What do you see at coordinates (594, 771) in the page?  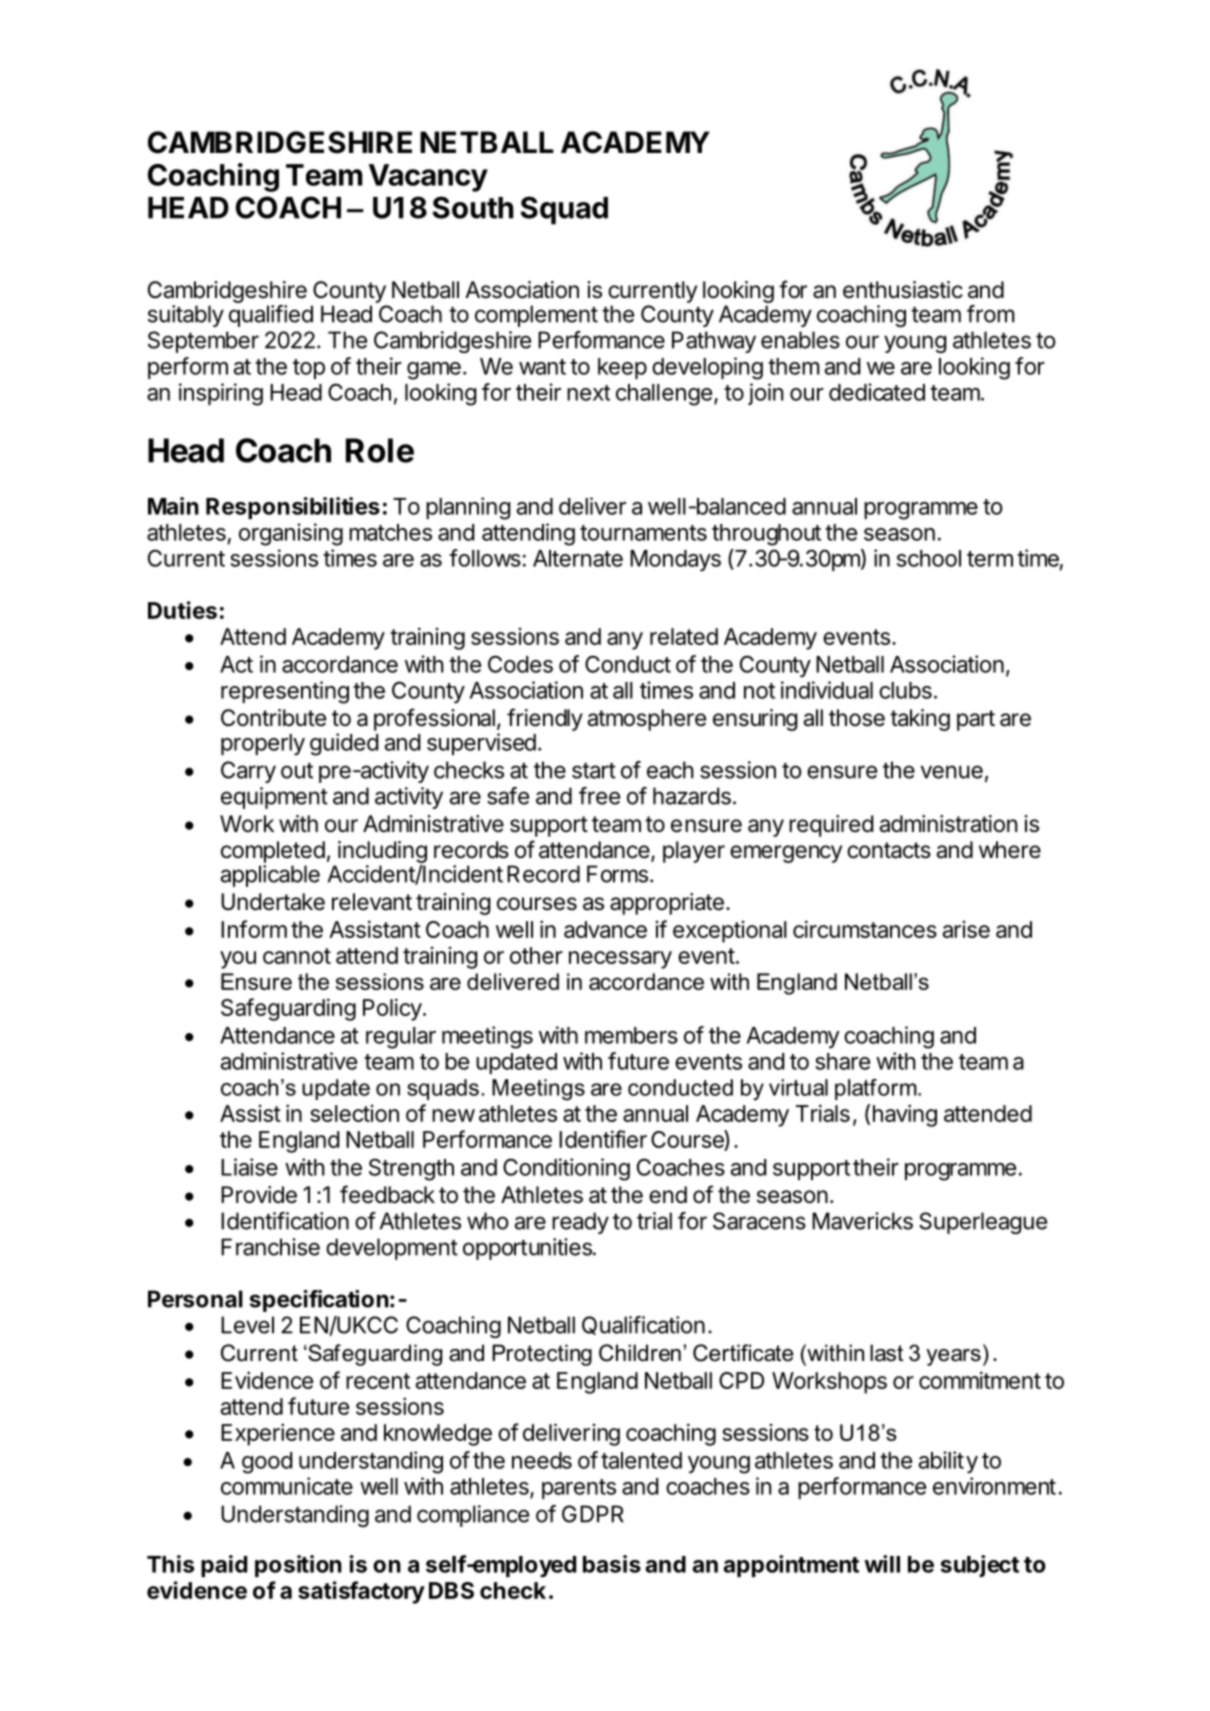 I see `start` at bounding box center [594, 771].
